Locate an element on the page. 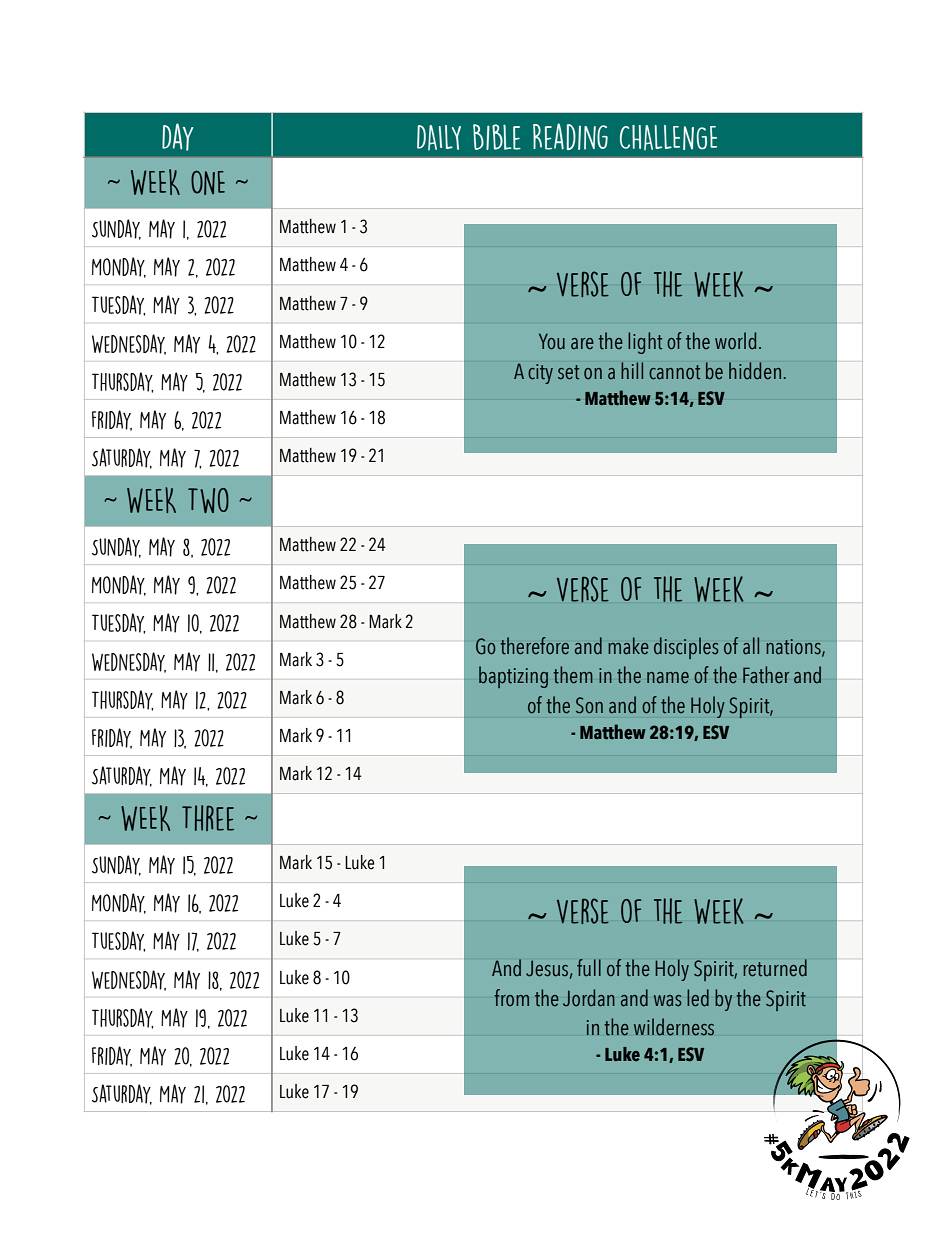 This document has height=1233, width=952. CHALLENGE is located at coordinates (668, 137).
